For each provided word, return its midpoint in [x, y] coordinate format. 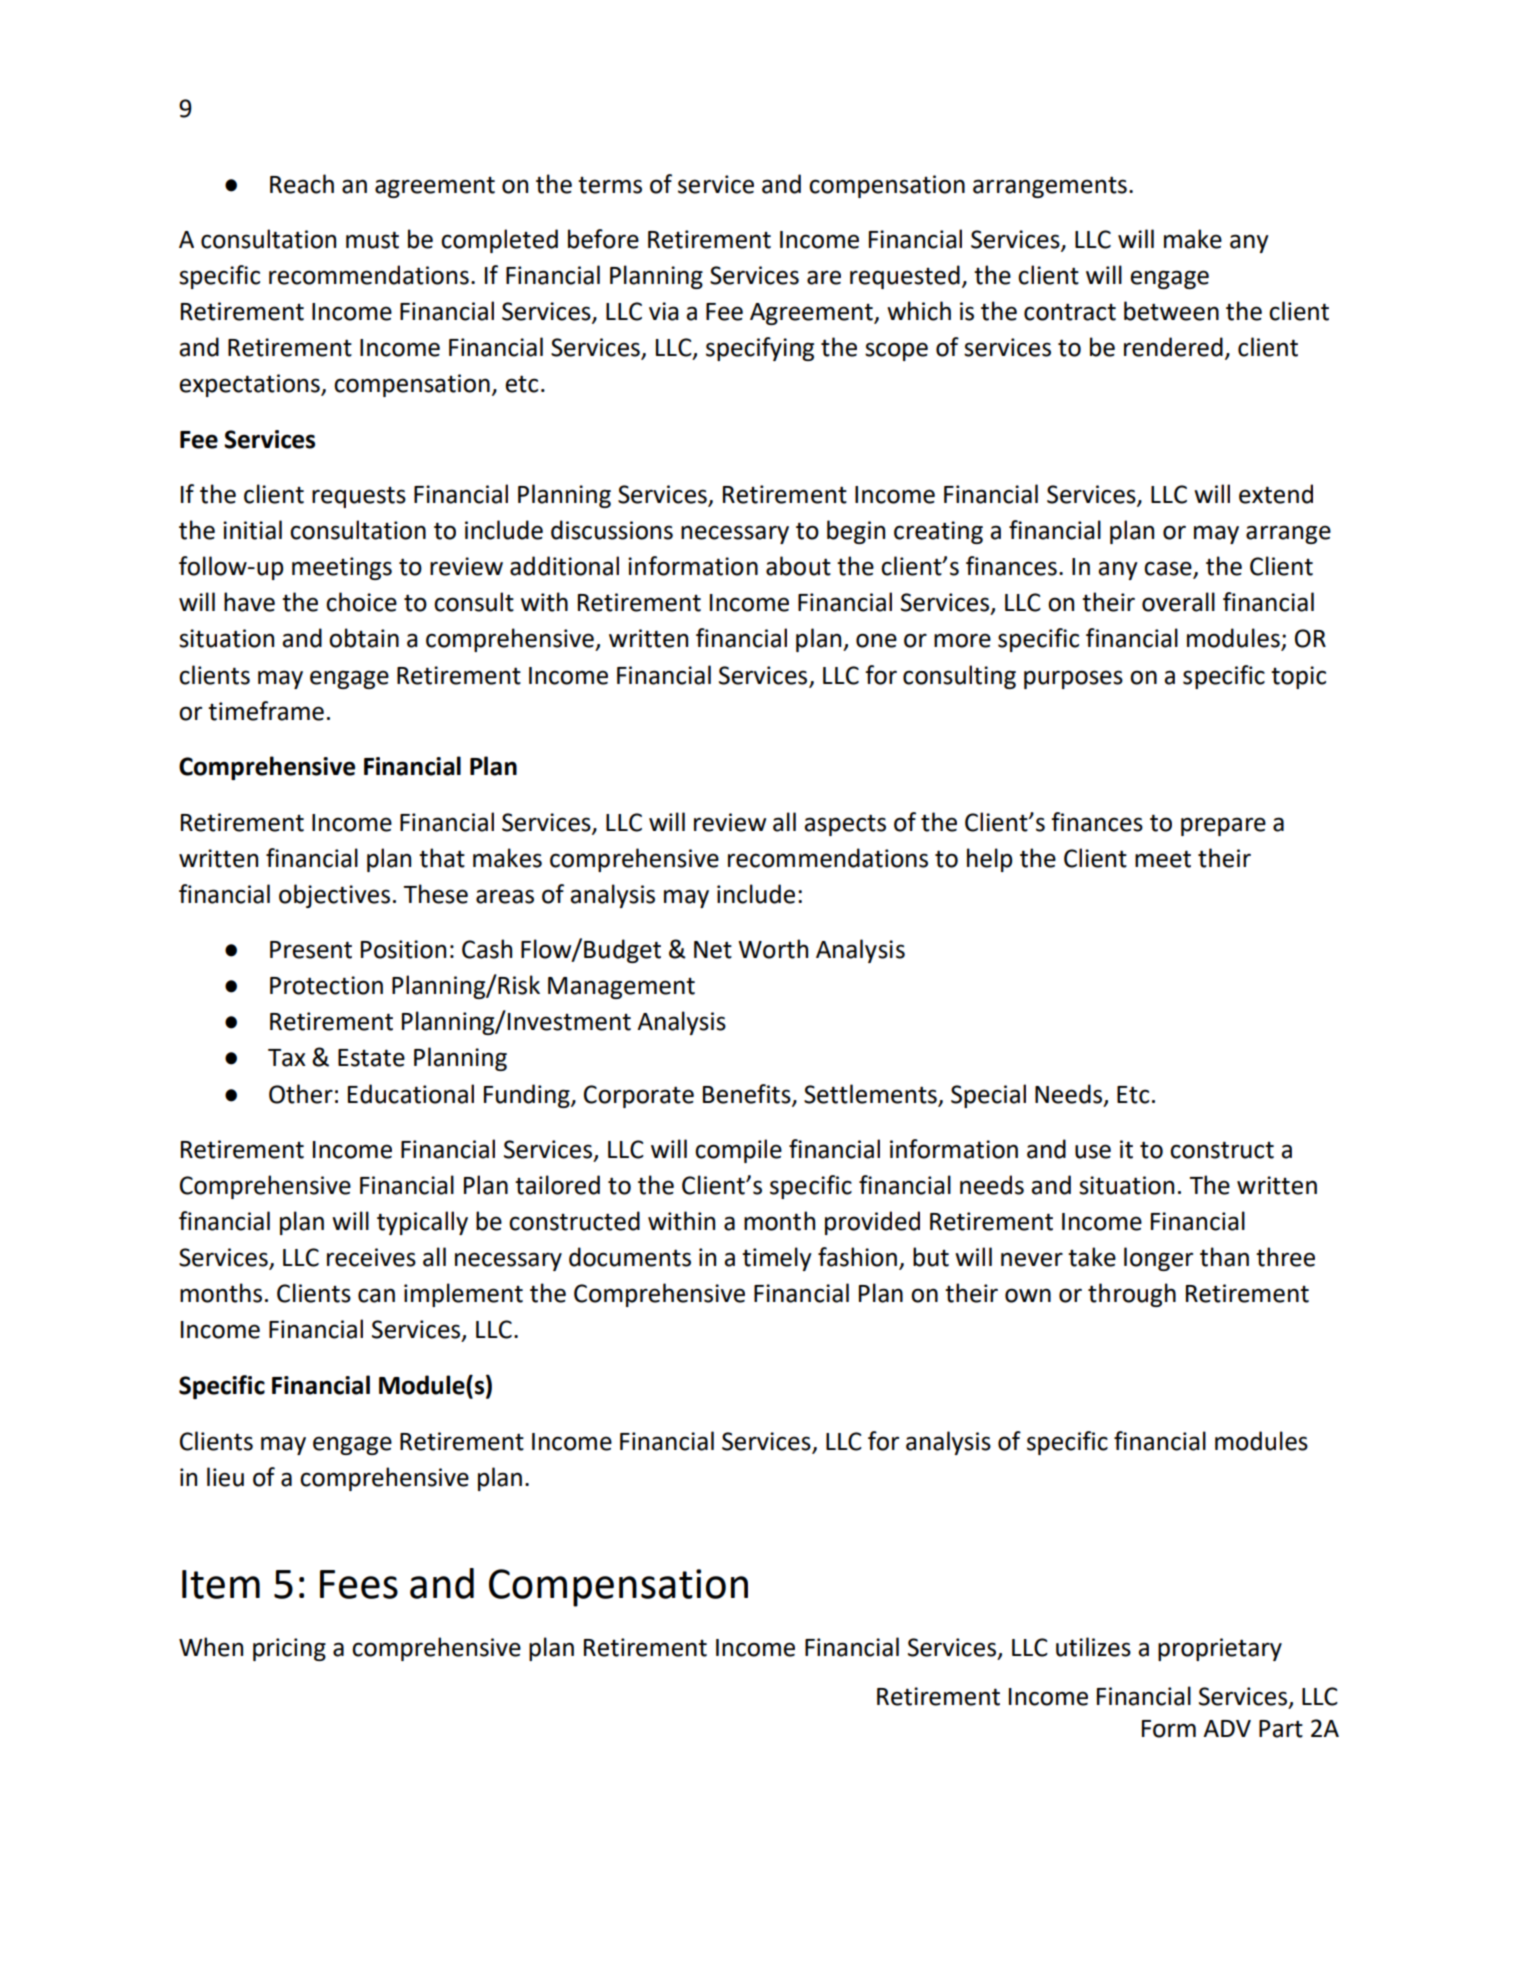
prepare [1223, 826]
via [664, 311]
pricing [289, 1649]
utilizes [1093, 1647]
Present [311, 950]
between [1171, 311]
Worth [773, 949]
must [372, 240]
